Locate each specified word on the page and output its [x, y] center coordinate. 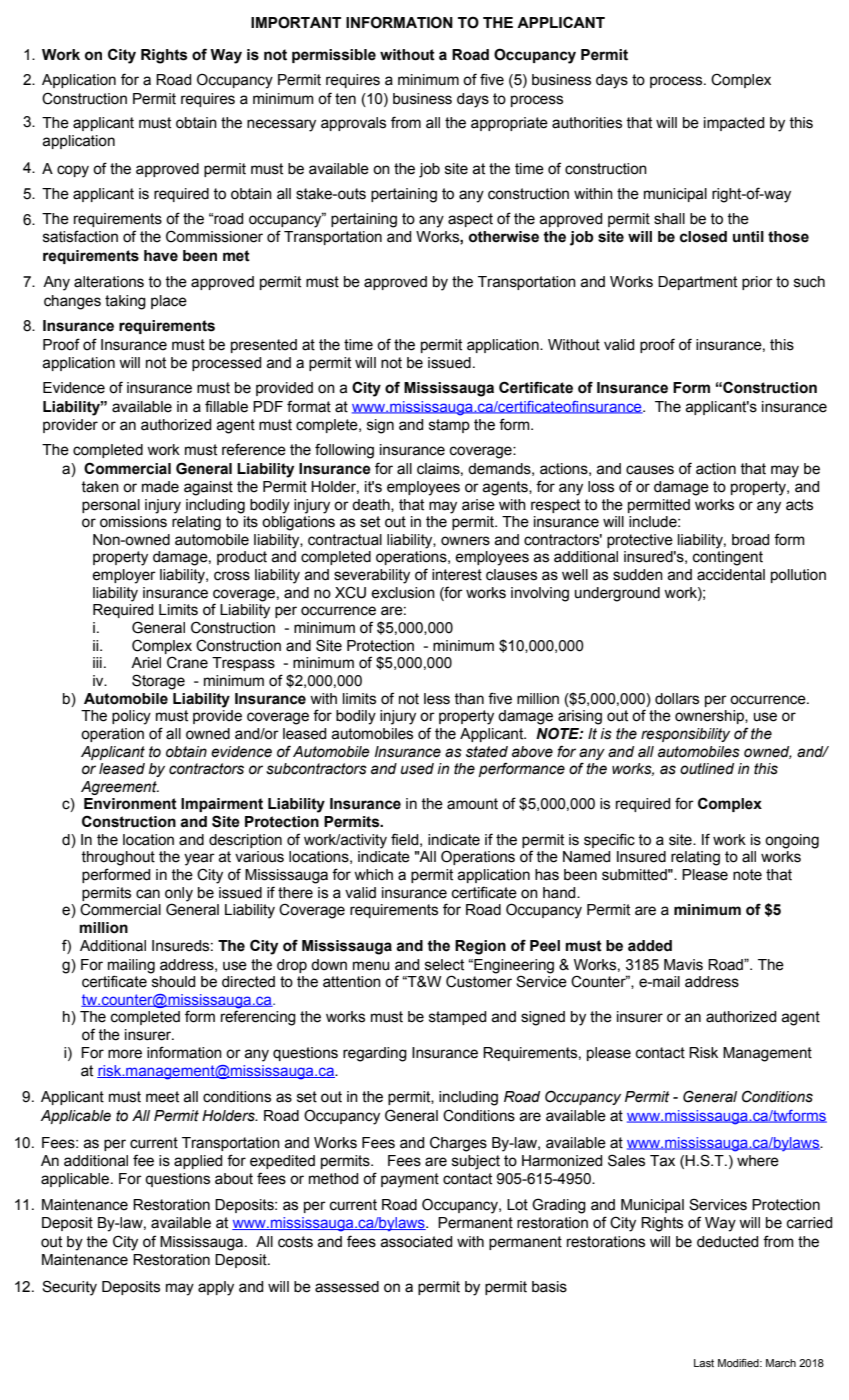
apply [216, 1288]
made [160, 487]
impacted [734, 124]
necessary [281, 125]
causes [650, 470]
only [179, 894]
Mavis [683, 965]
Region [480, 947]
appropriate [509, 124]
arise [478, 505]
